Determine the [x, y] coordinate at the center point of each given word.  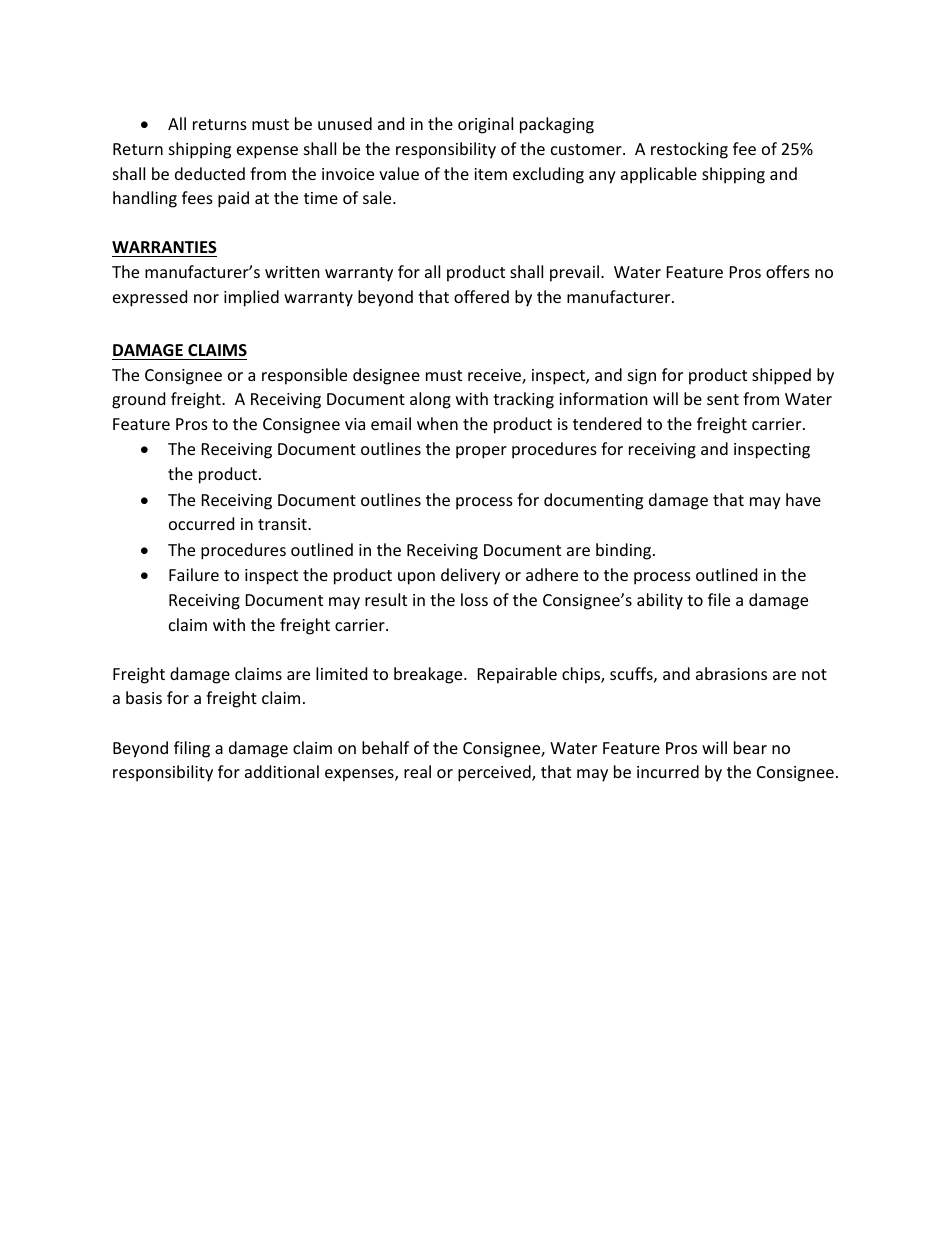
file [719, 599]
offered [481, 296]
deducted [210, 173]
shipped [781, 376]
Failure [194, 574]
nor [206, 298]
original [485, 125]
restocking [689, 150]
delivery [470, 576]
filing [192, 749]
